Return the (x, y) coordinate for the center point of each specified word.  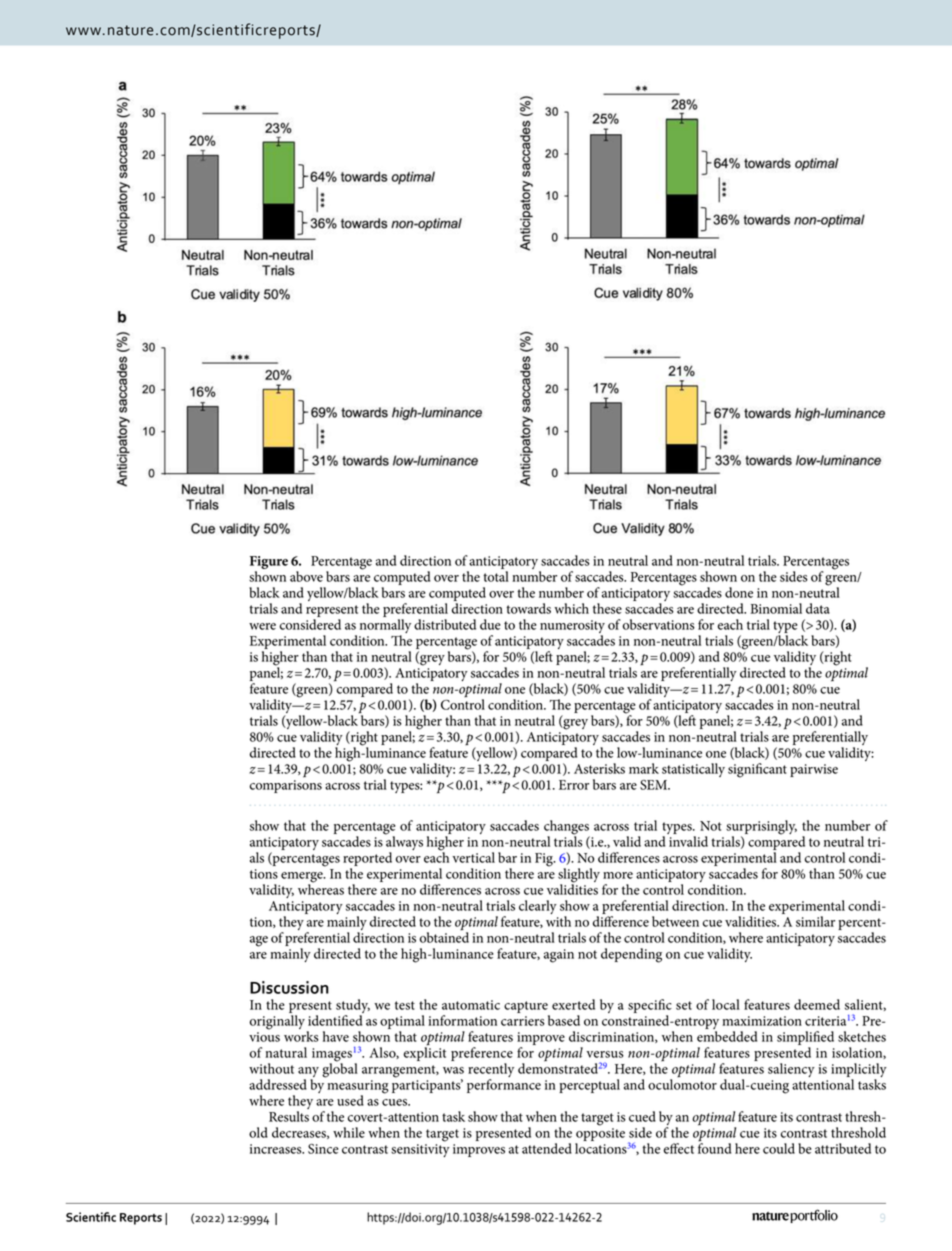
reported (367, 859)
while (349, 1132)
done (739, 592)
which (571, 608)
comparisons (285, 786)
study (353, 1007)
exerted (573, 1004)
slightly (579, 876)
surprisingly (761, 828)
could (779, 1148)
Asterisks (599, 768)
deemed (817, 1004)
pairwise (814, 770)
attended (547, 1148)
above (306, 576)
